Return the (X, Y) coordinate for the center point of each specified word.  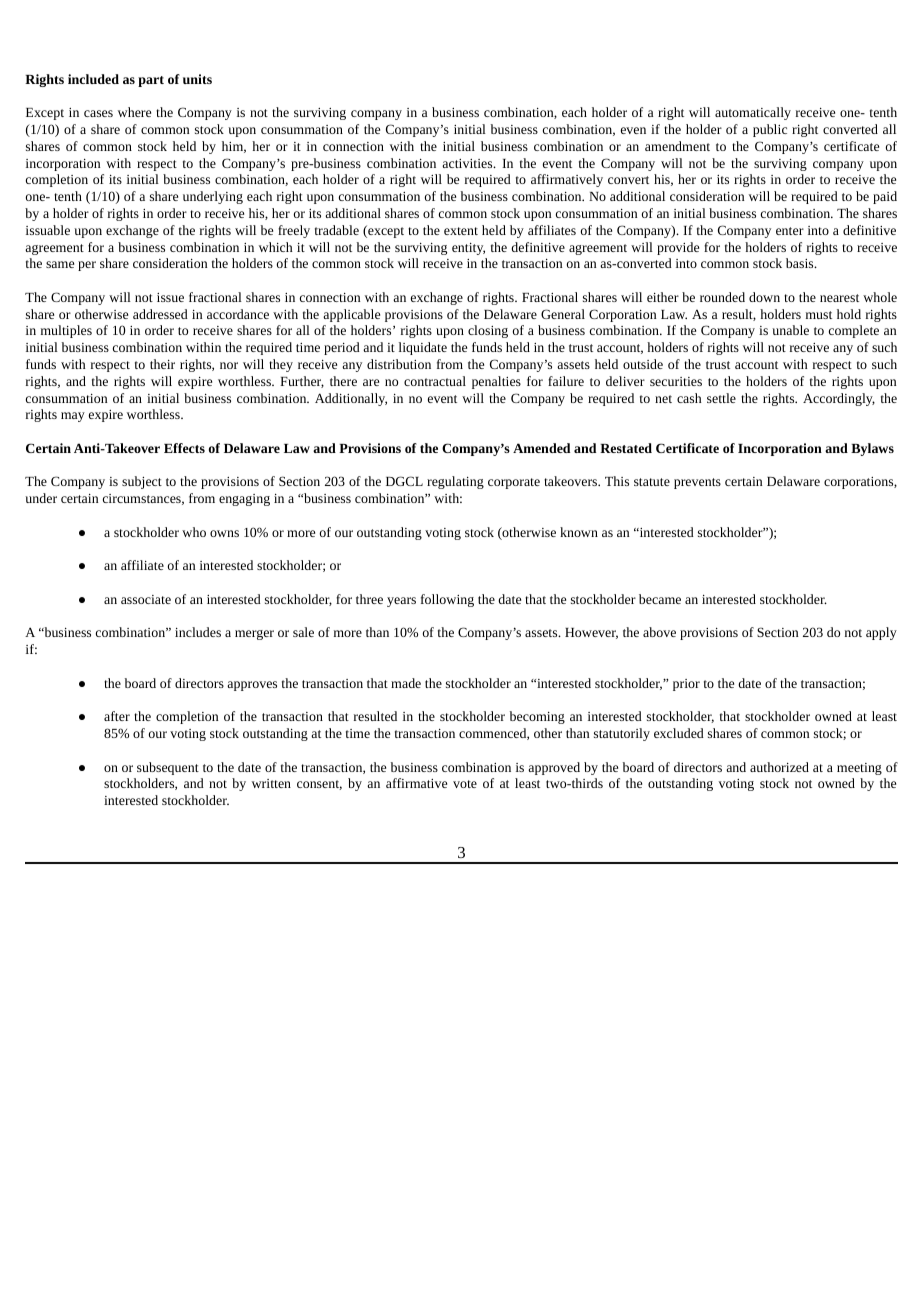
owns (224, 533)
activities (468, 163)
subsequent (168, 768)
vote (465, 784)
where (134, 112)
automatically (753, 113)
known (579, 532)
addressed (160, 314)
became (660, 599)
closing (488, 331)
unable (790, 330)
